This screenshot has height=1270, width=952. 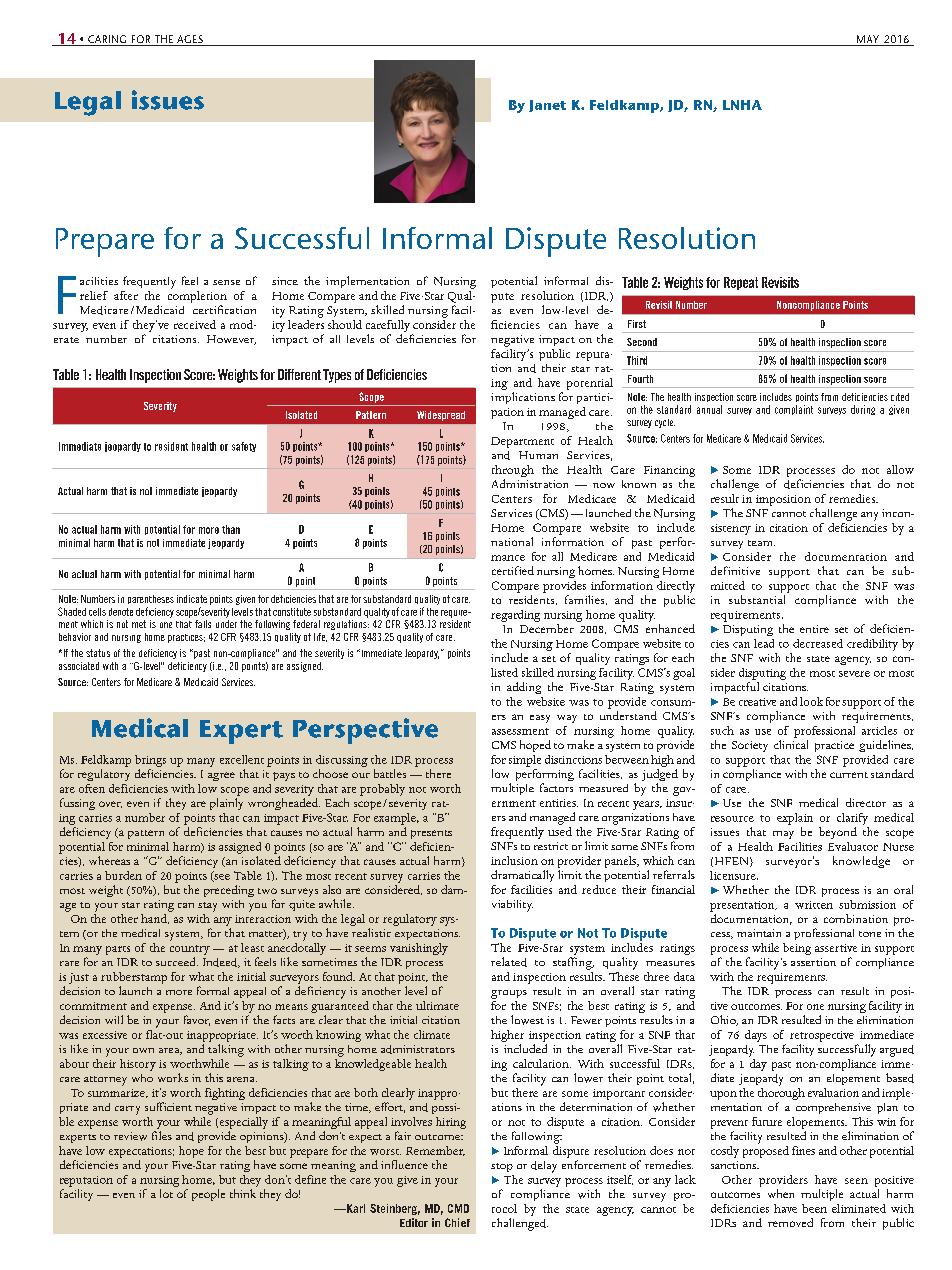 What do you see at coordinates (547, 106) in the screenshot?
I see `Janet` at bounding box center [547, 106].
